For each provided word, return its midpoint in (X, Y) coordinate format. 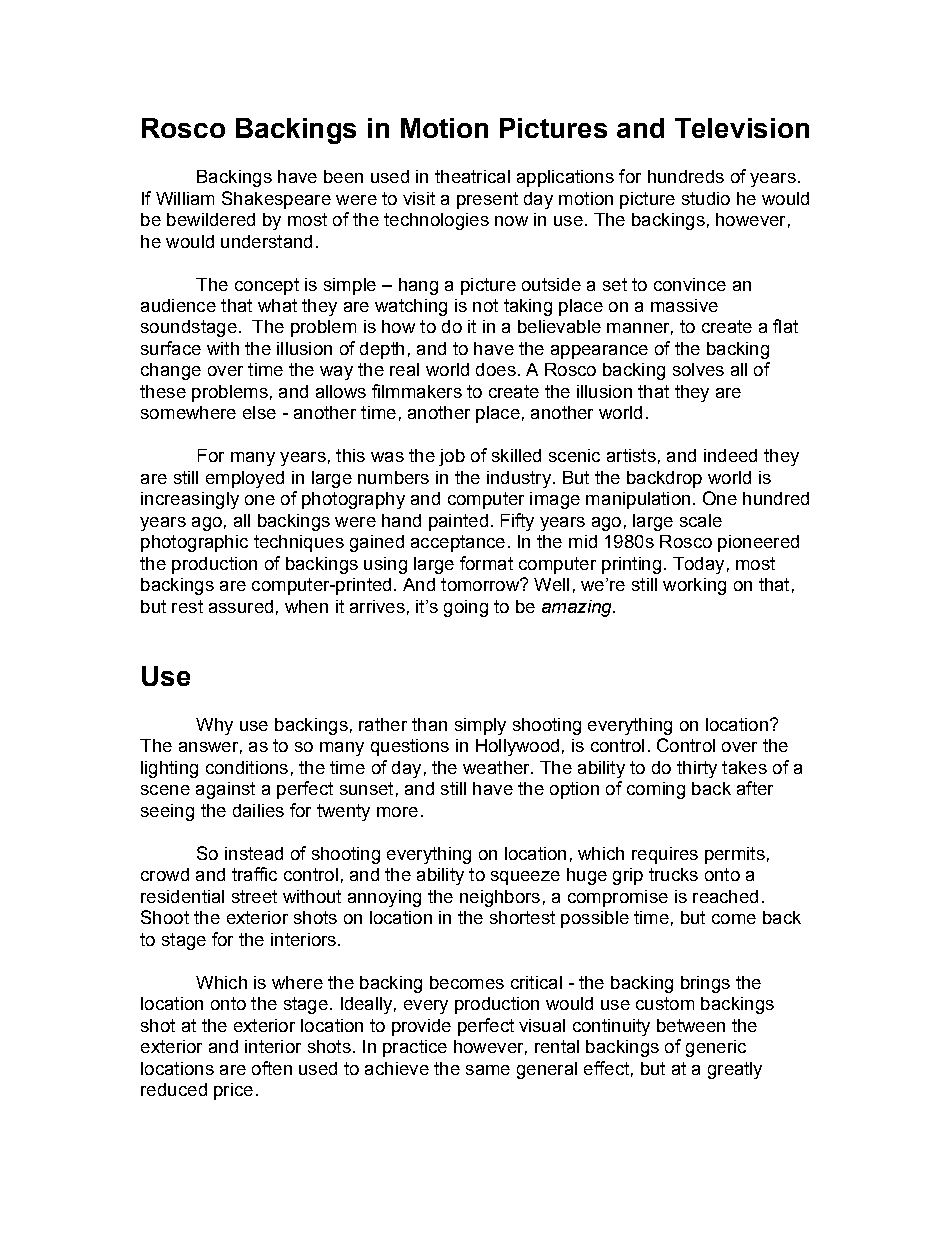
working (694, 586)
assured (241, 606)
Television (742, 128)
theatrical (472, 176)
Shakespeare (276, 200)
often (272, 1068)
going (466, 608)
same (488, 1070)
